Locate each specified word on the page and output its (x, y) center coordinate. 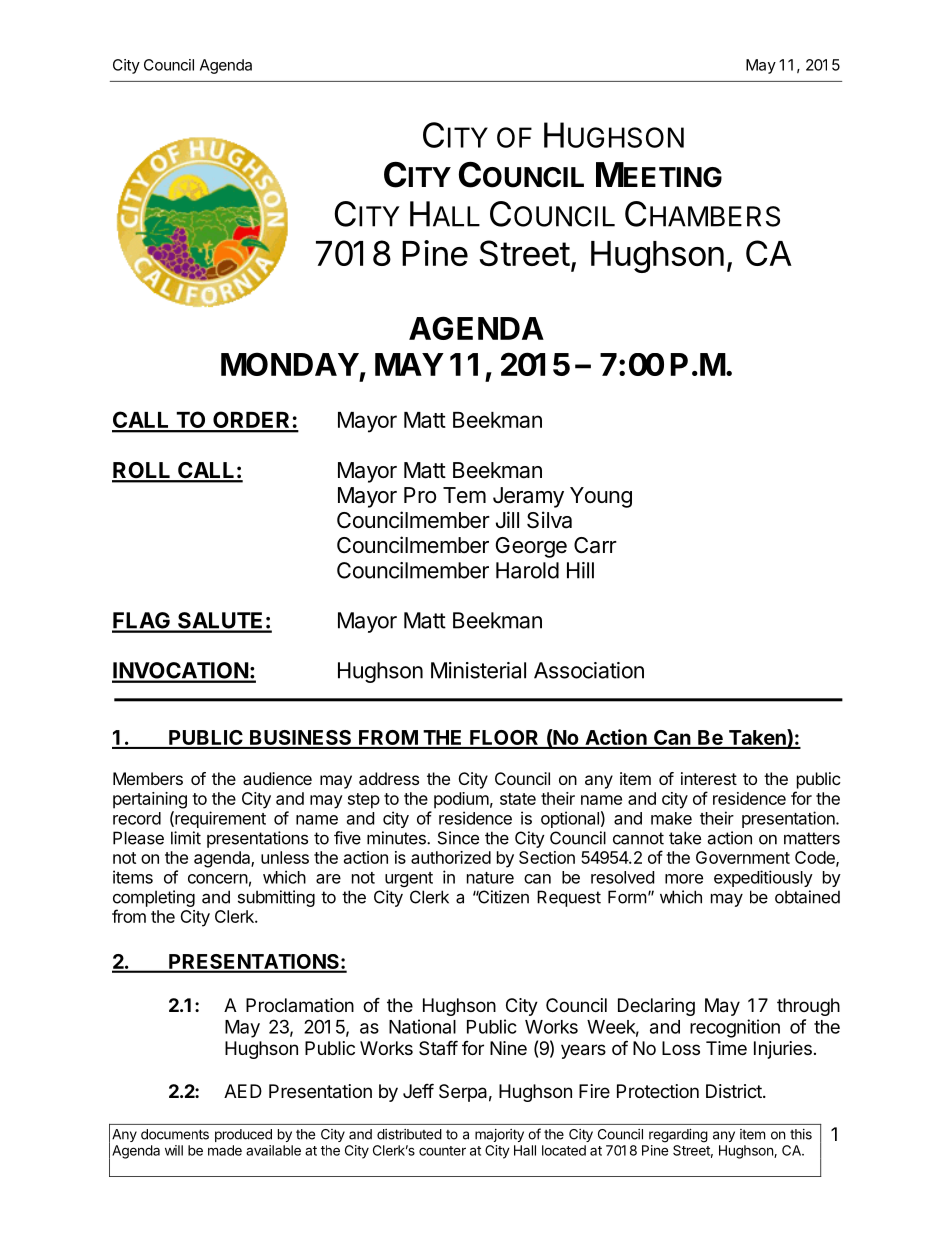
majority (499, 1135)
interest (709, 778)
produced (243, 1135)
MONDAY (290, 364)
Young (601, 497)
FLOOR (504, 739)
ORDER (252, 421)
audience (277, 778)
